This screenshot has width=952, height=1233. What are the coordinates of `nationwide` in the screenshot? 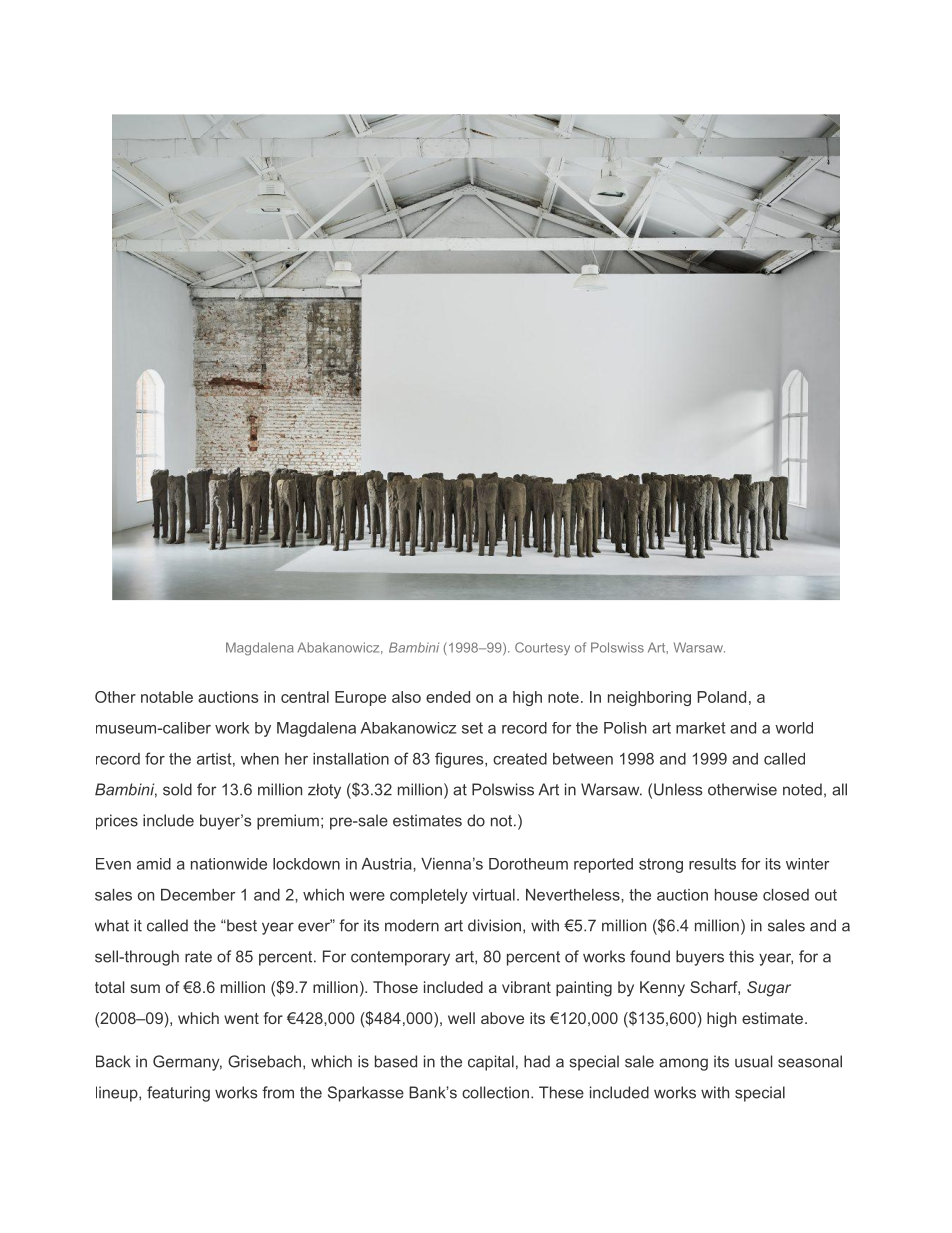 It's located at (229, 864).
